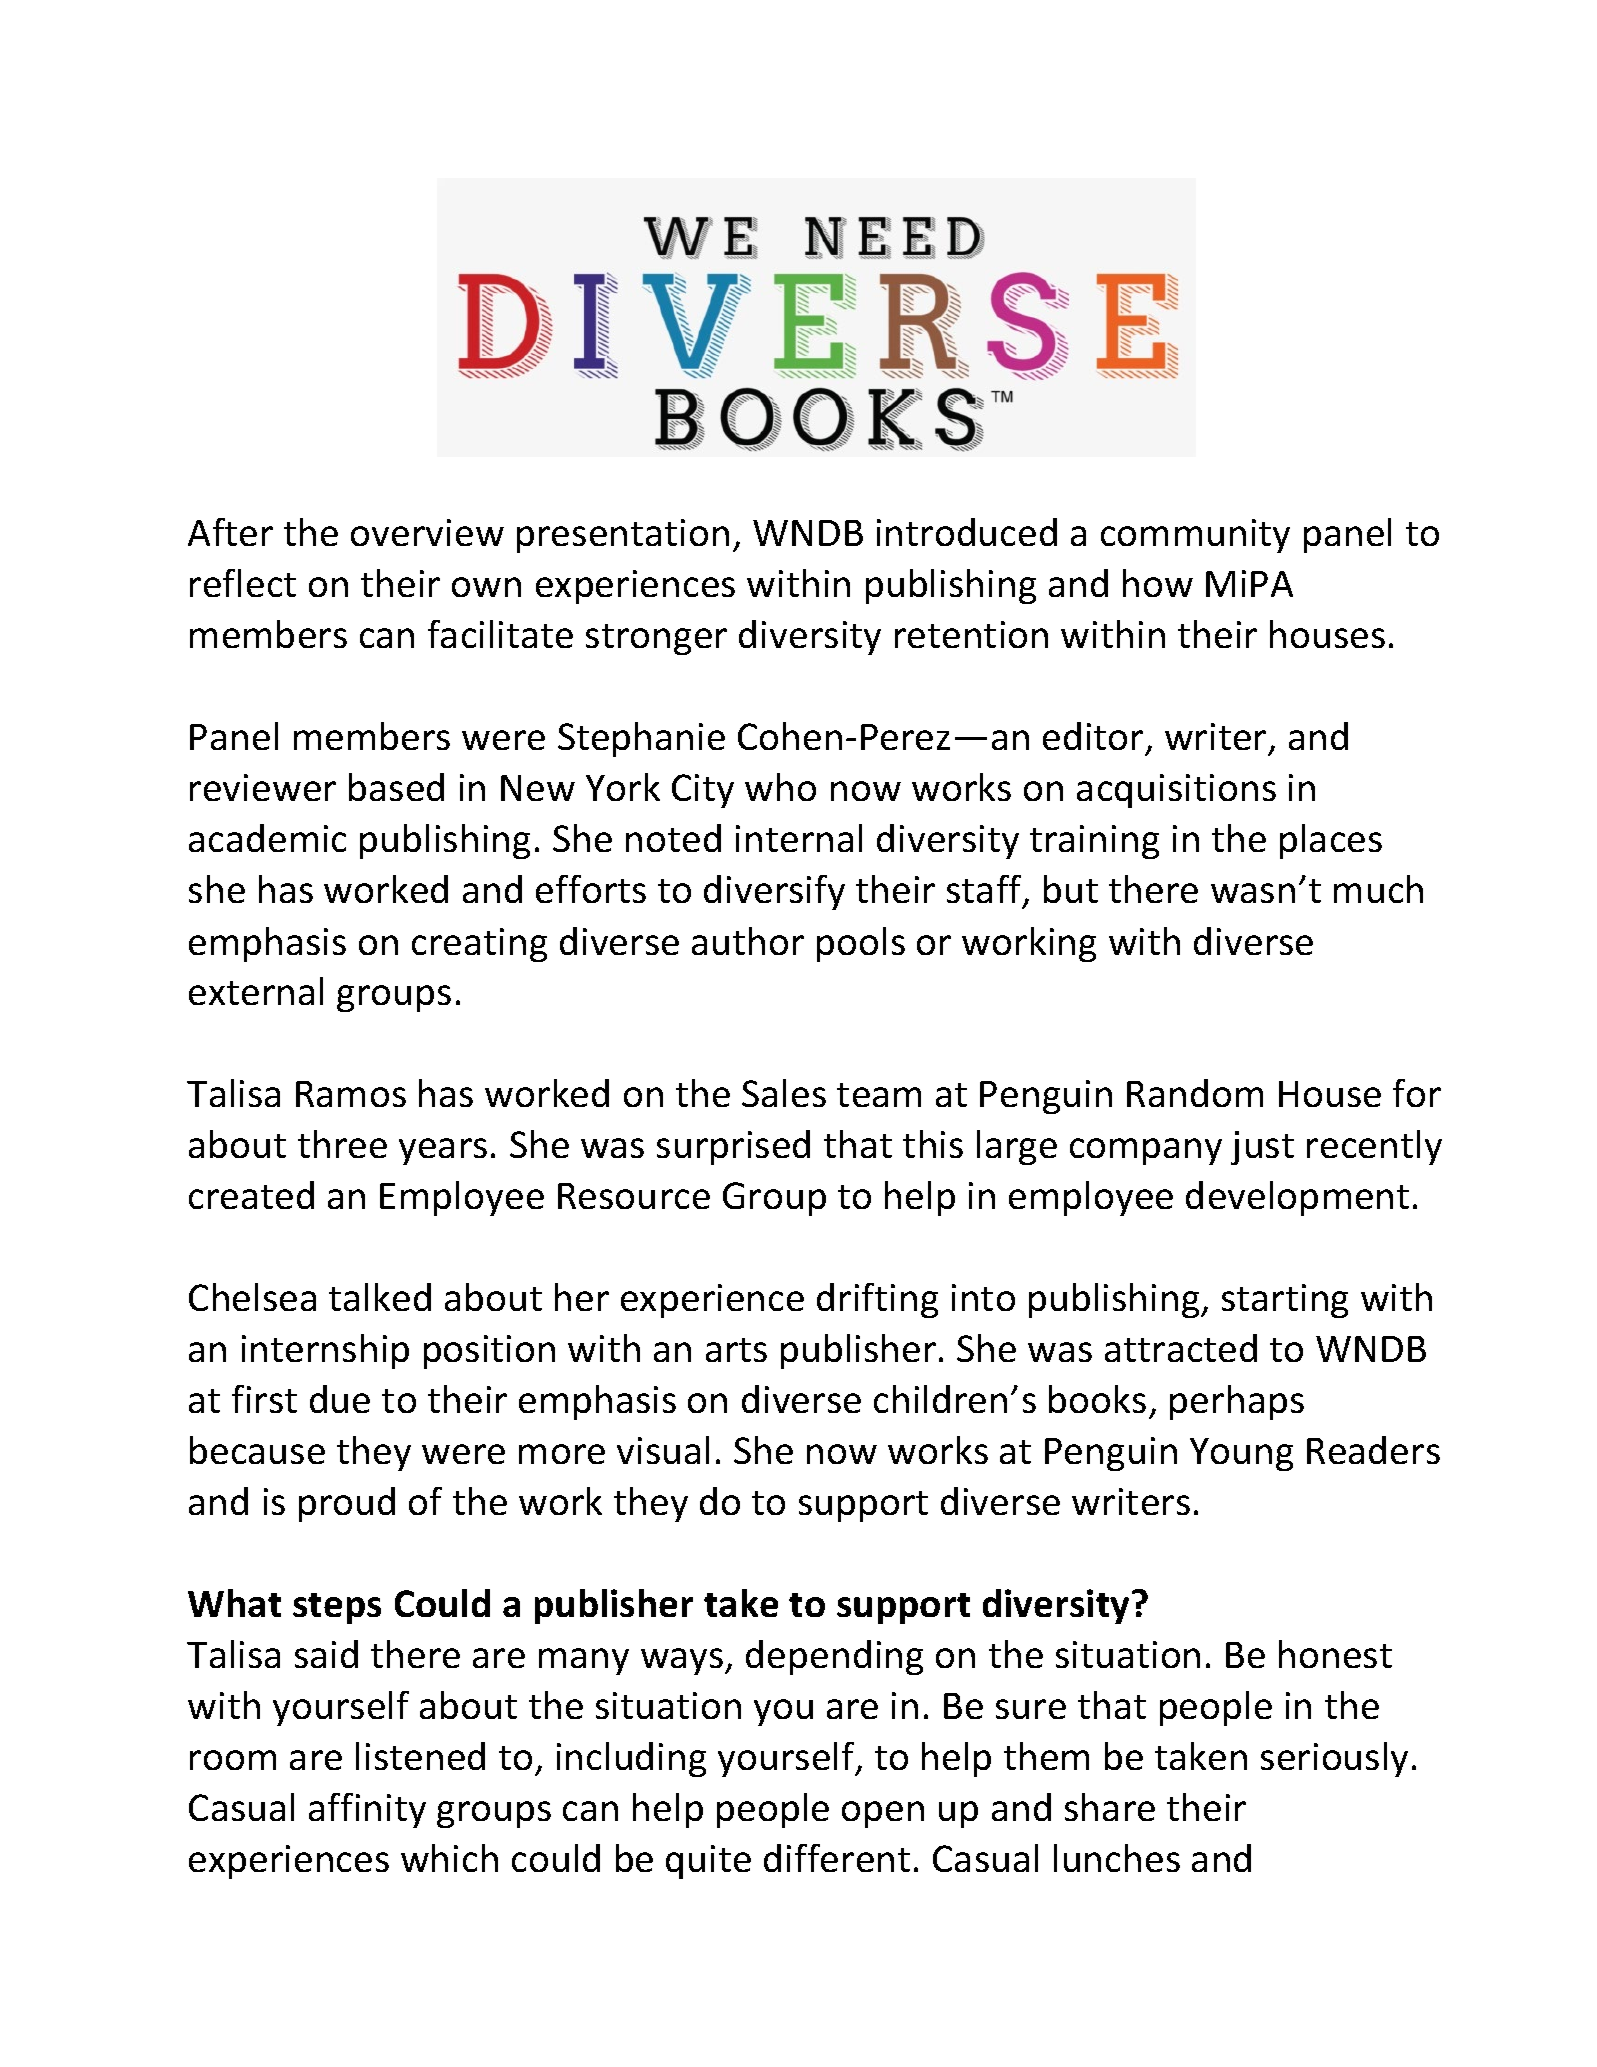 The image size is (1597, 2067). Describe the element at coordinates (427, 532) in the screenshot. I see `overview` at that location.
